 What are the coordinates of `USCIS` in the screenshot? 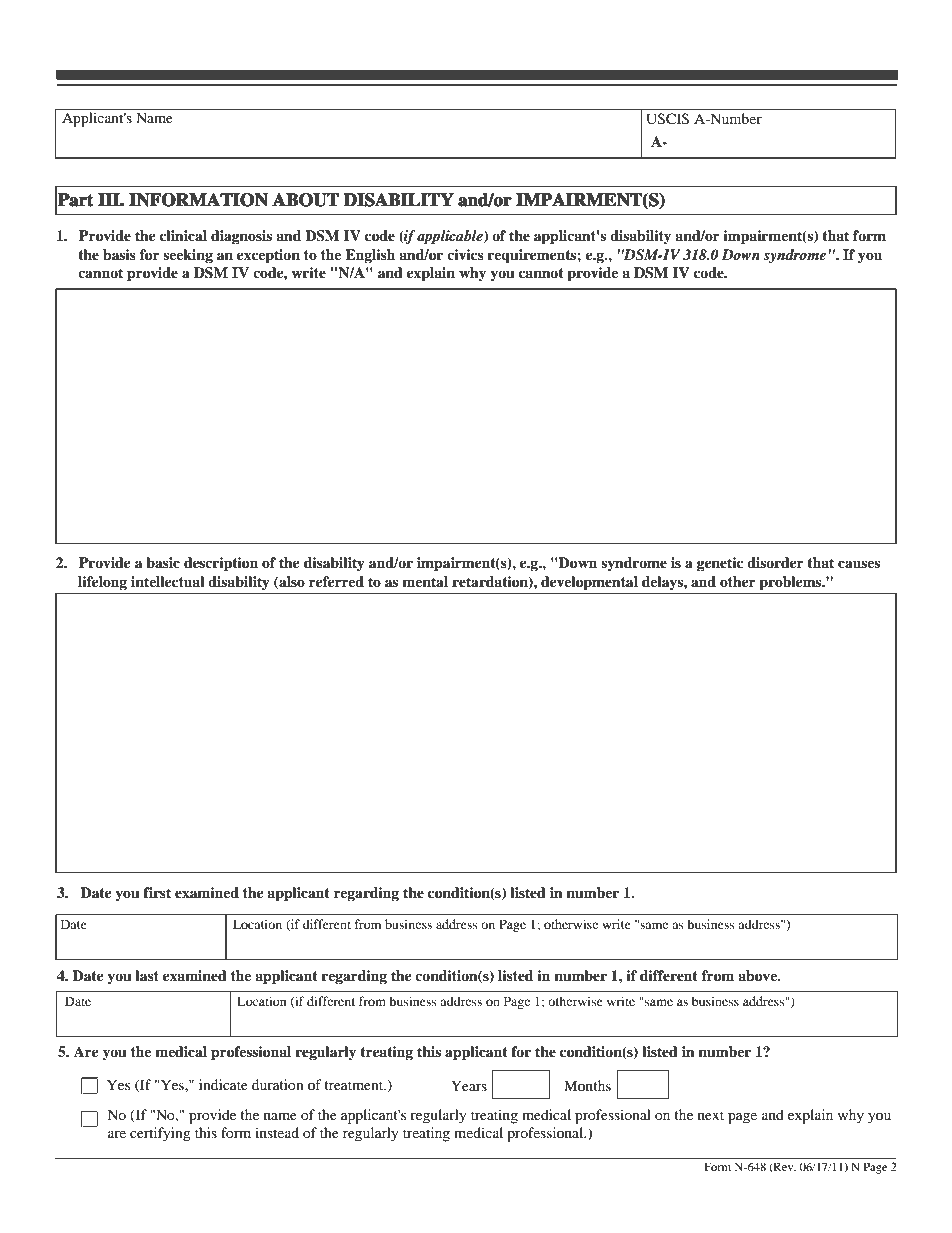 It's located at (668, 118).
